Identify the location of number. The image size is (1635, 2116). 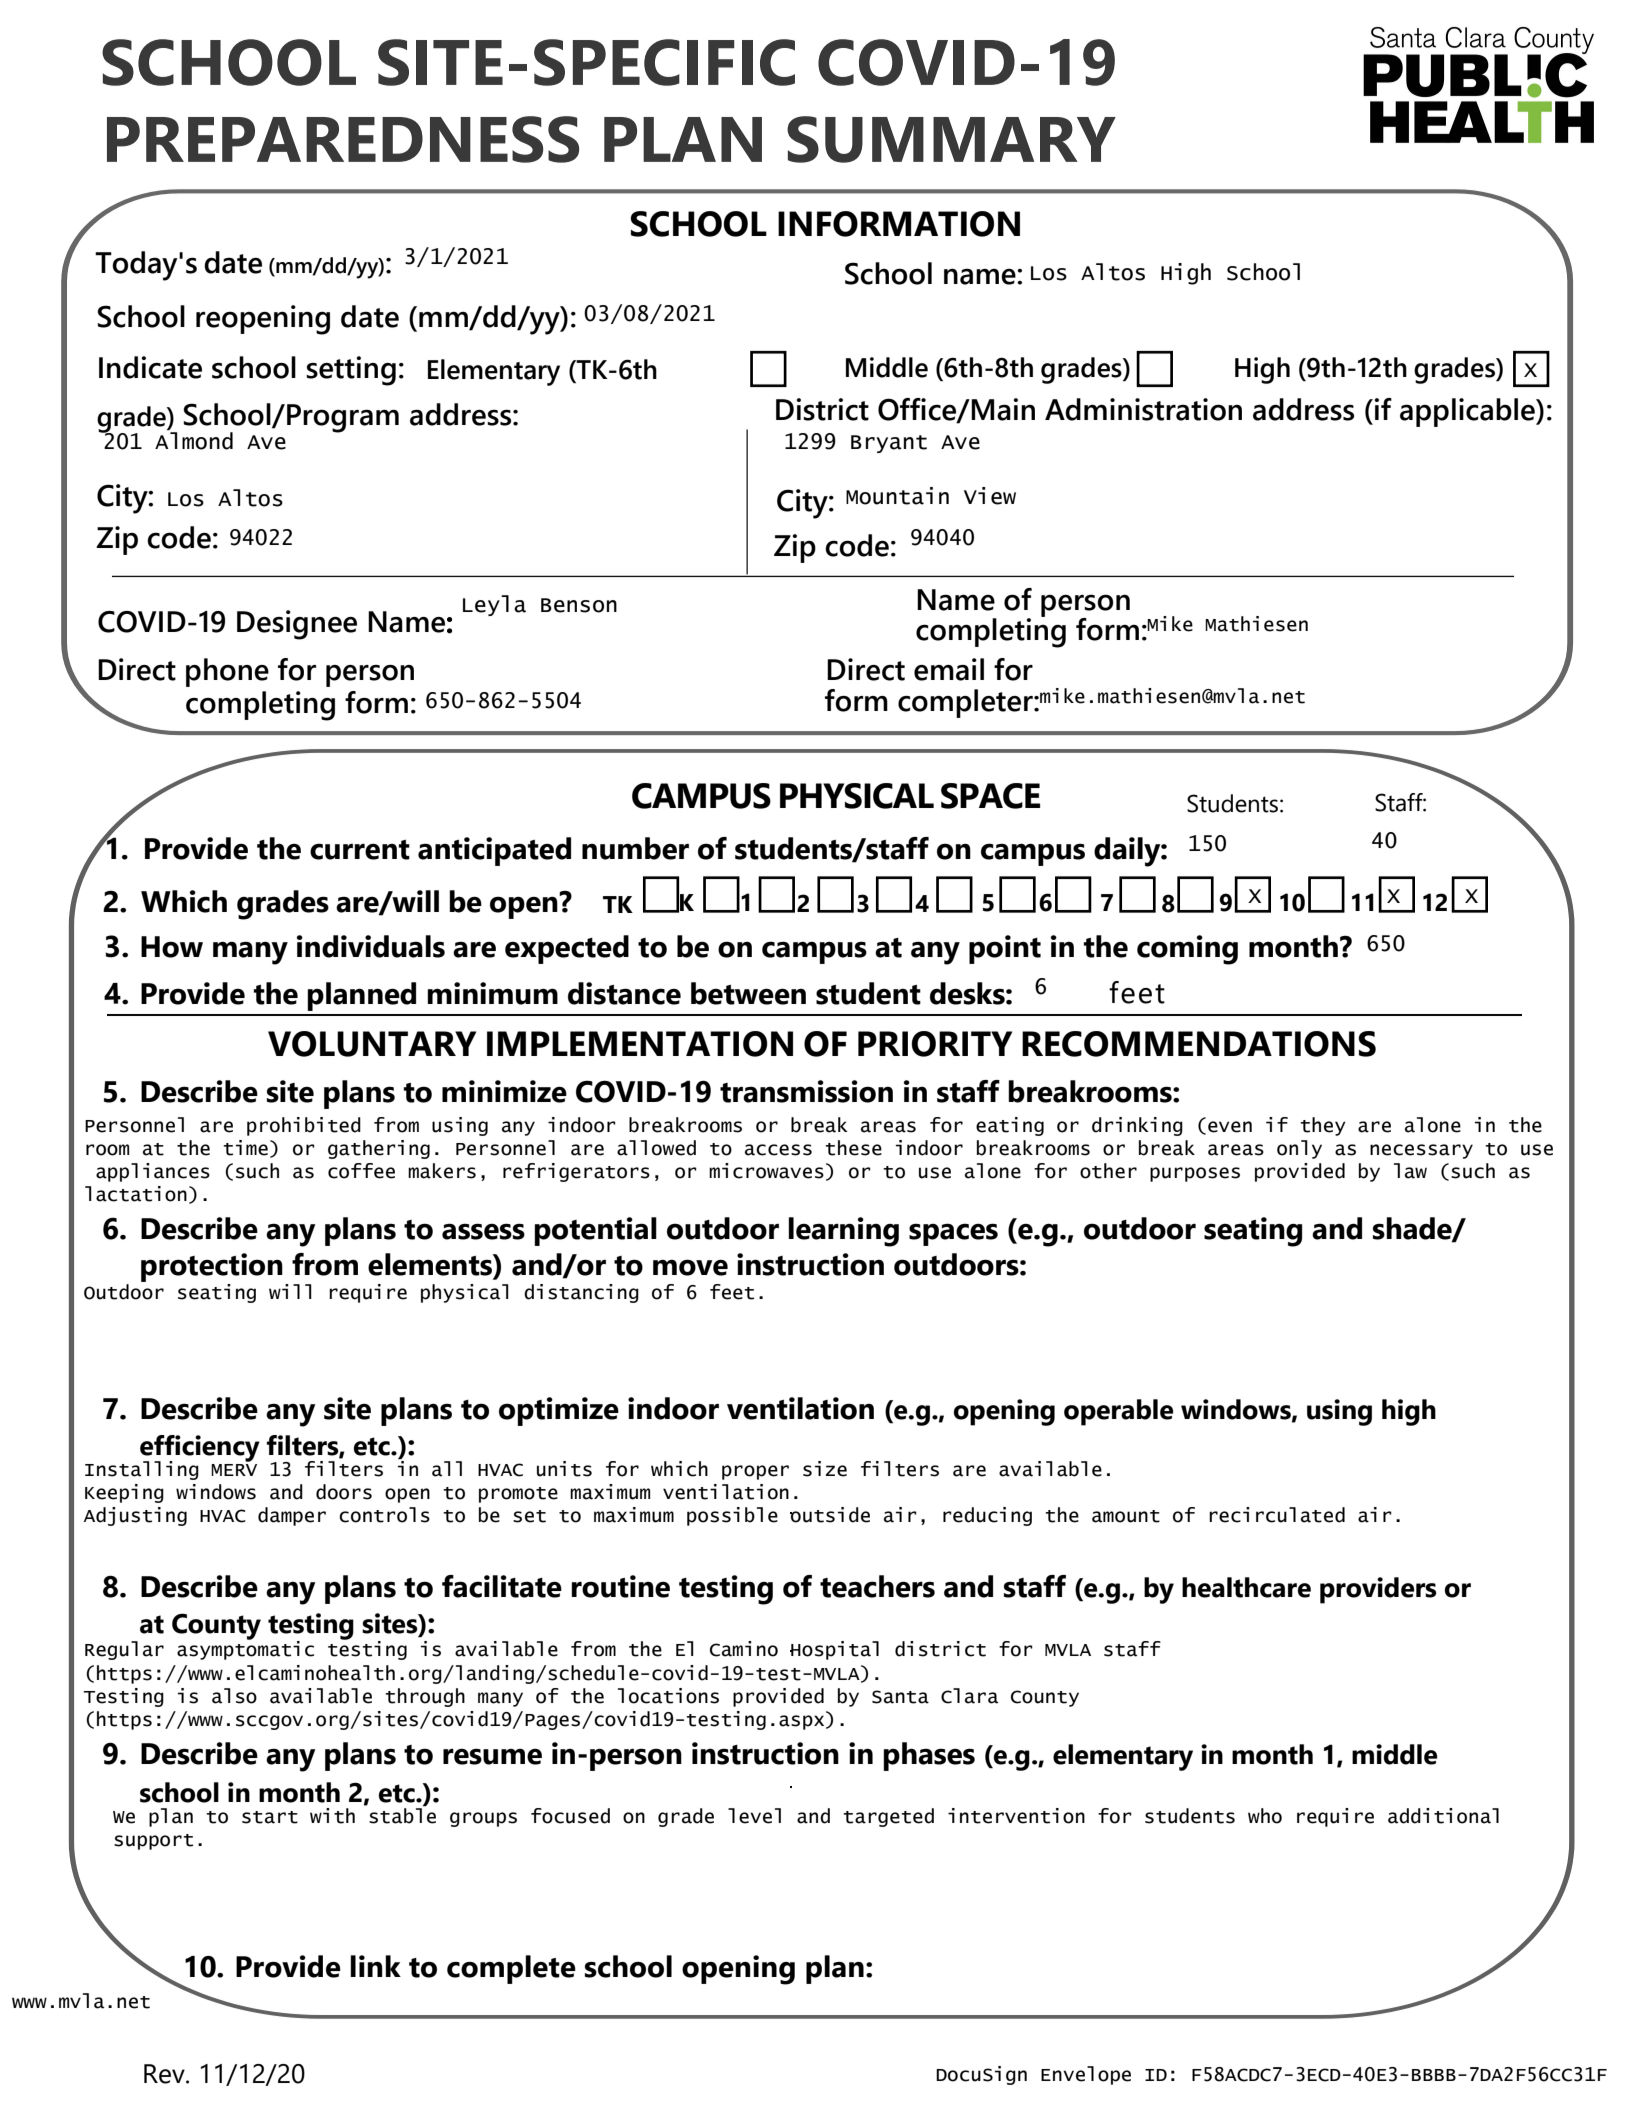
(635, 848).
